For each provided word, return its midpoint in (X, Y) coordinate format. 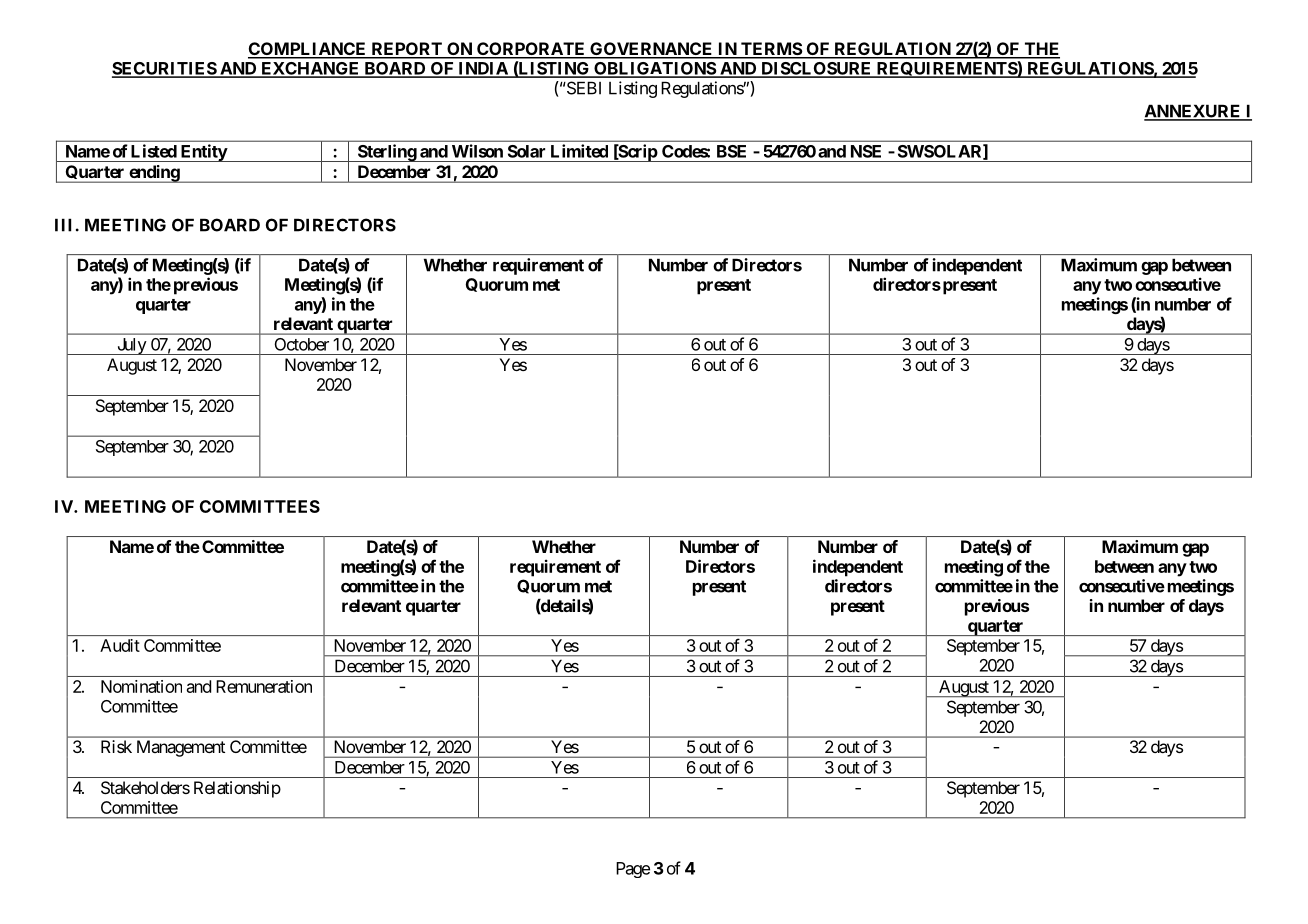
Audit (120, 645)
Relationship (237, 789)
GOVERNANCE (651, 50)
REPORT (406, 50)
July (131, 346)
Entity (203, 153)
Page (633, 870)
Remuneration (264, 686)
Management (181, 748)
